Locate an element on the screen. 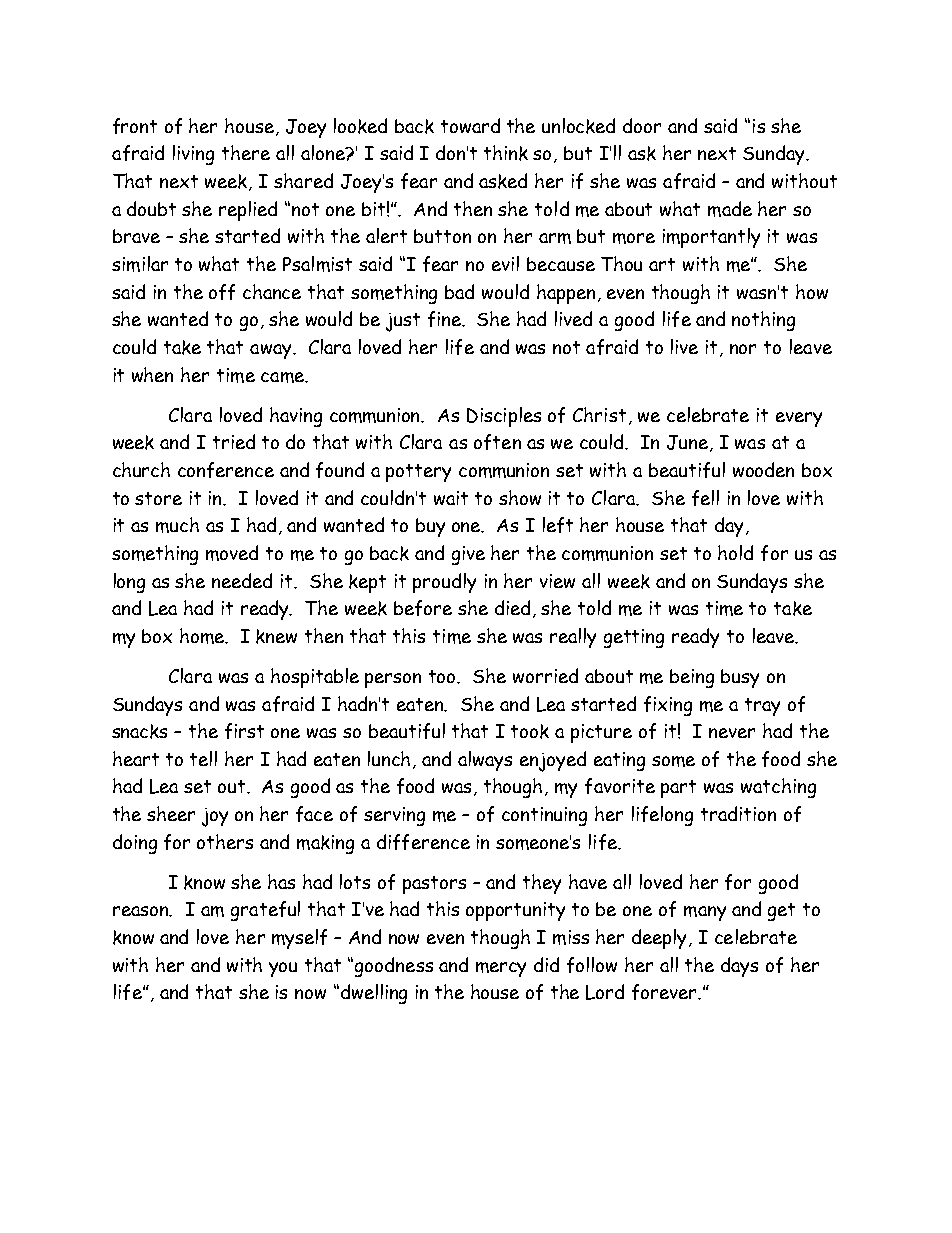 This screenshot has width=952, height=1233. you is located at coordinates (283, 969).
